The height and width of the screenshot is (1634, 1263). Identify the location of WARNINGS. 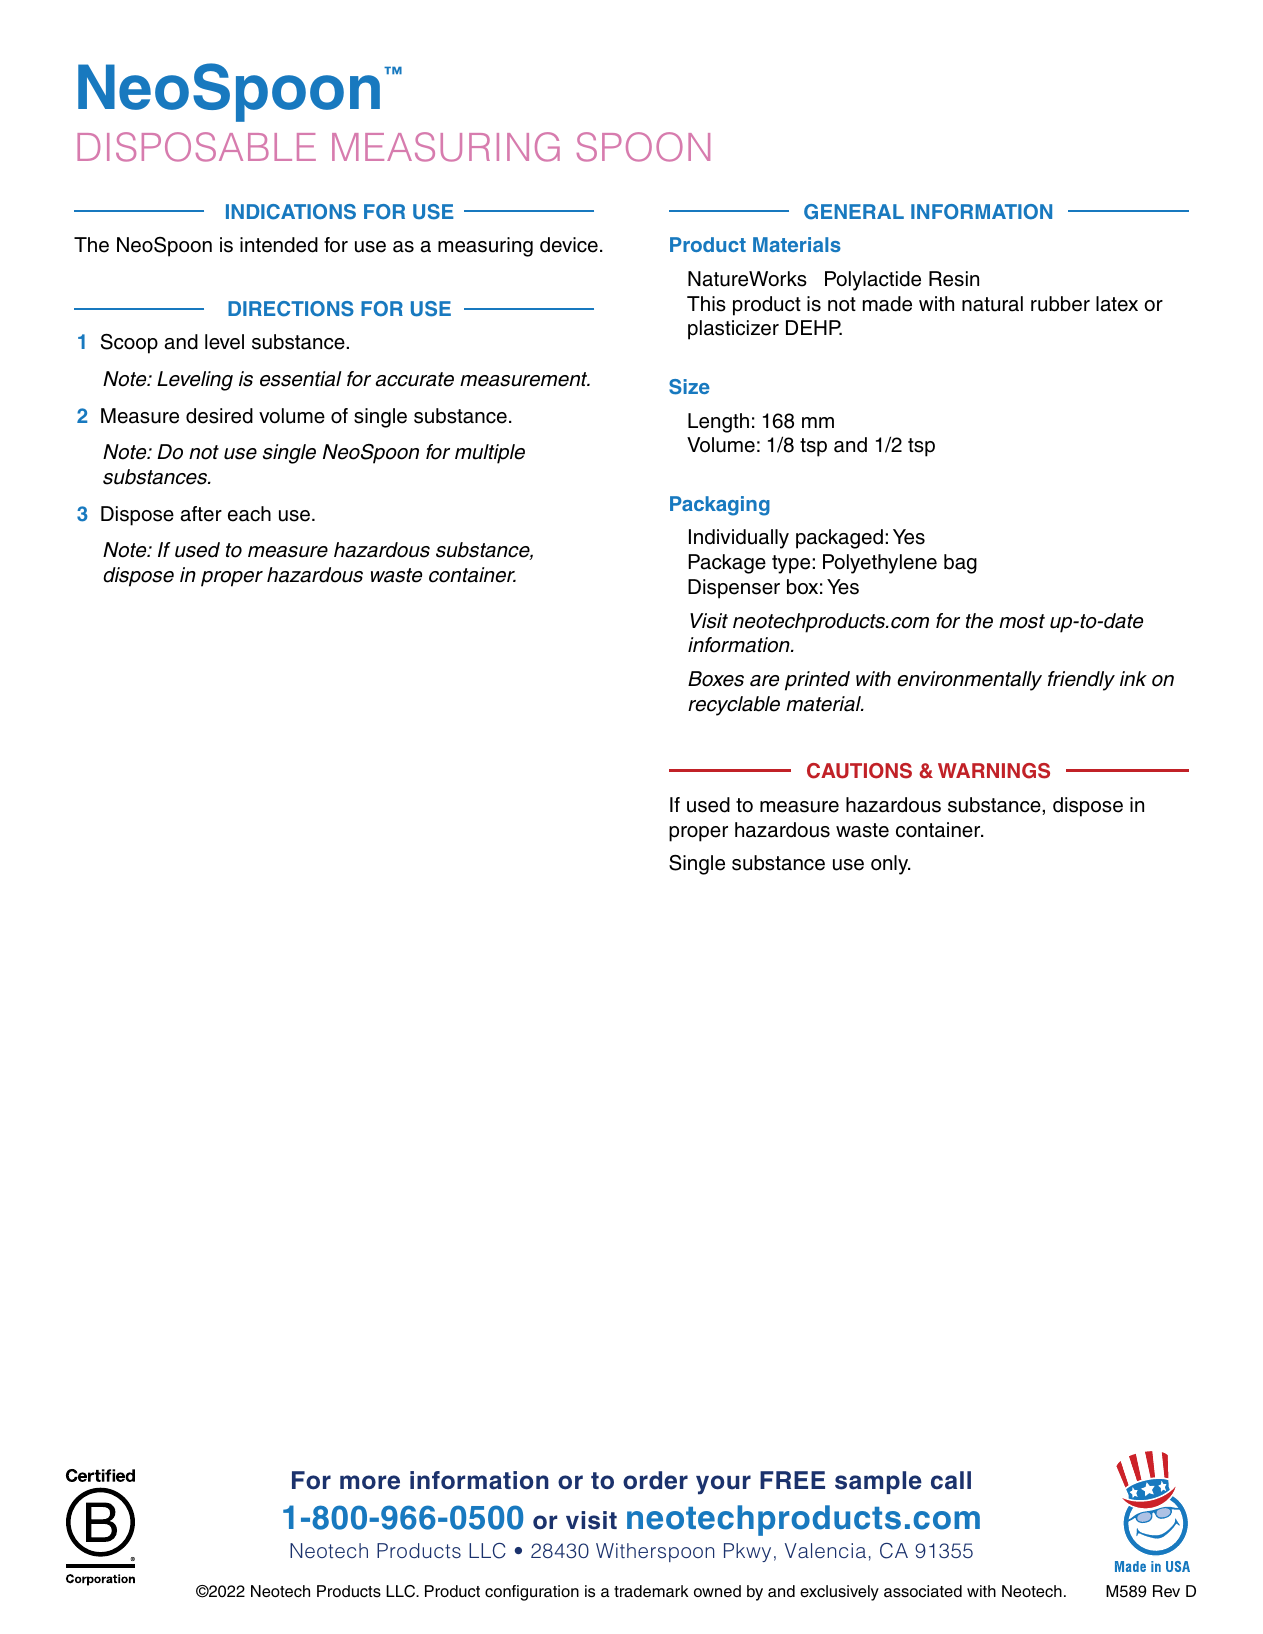
(994, 771).
